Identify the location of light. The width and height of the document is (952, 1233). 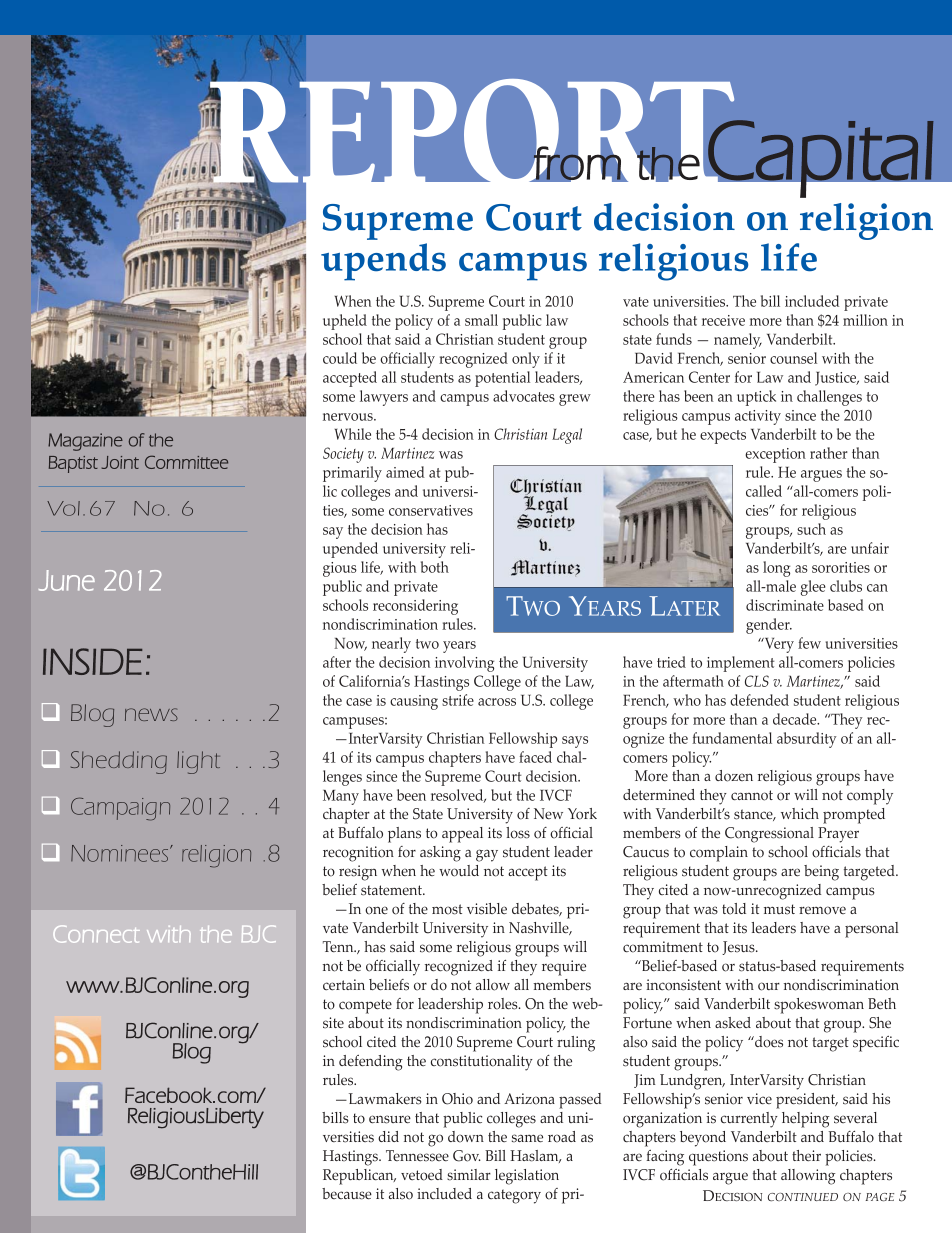
(198, 762).
